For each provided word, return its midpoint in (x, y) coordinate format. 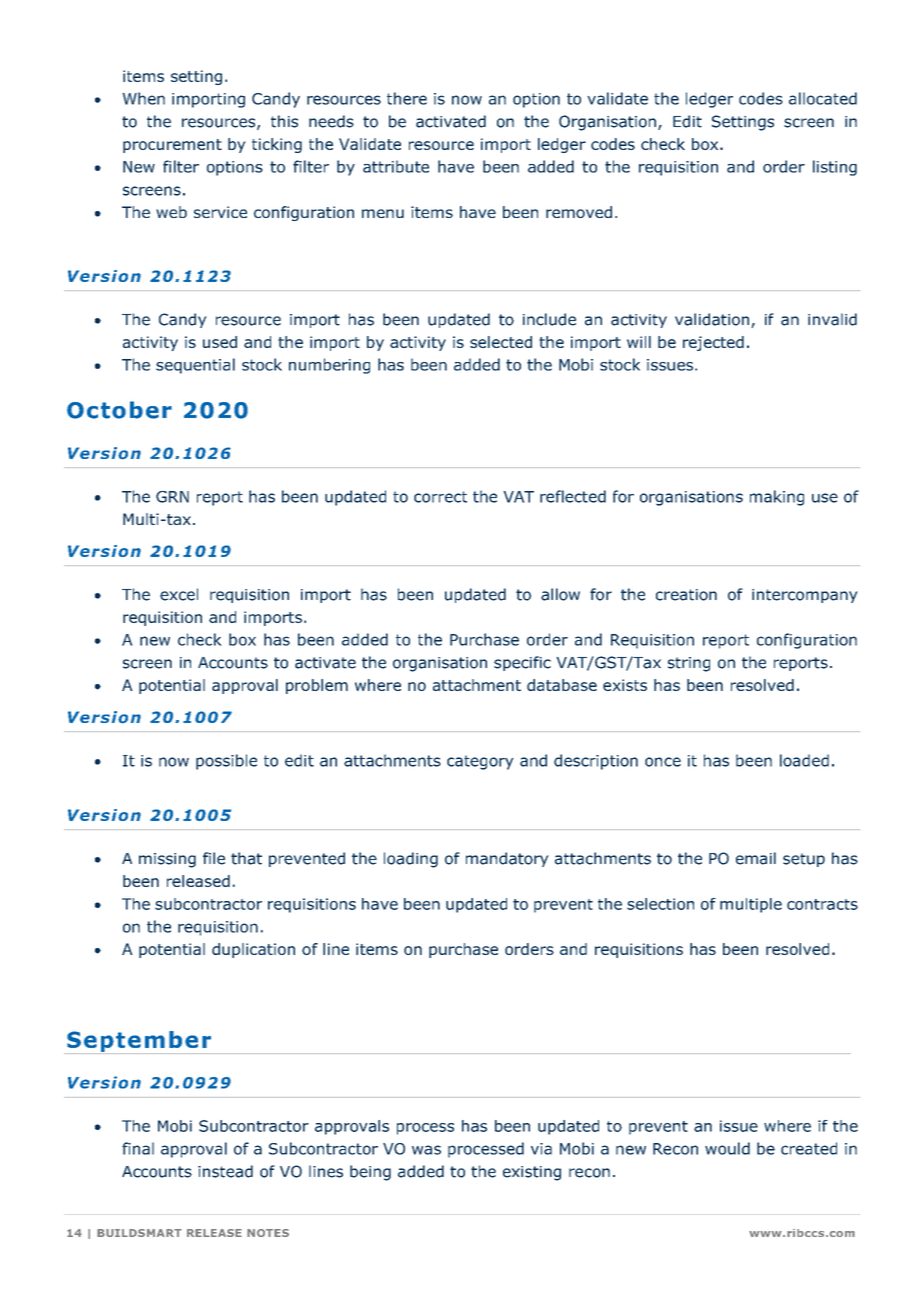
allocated (823, 98)
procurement (172, 146)
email (756, 858)
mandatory (507, 859)
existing (532, 1173)
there (407, 98)
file (214, 858)
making (777, 498)
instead (225, 1171)
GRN (172, 497)
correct (440, 497)
